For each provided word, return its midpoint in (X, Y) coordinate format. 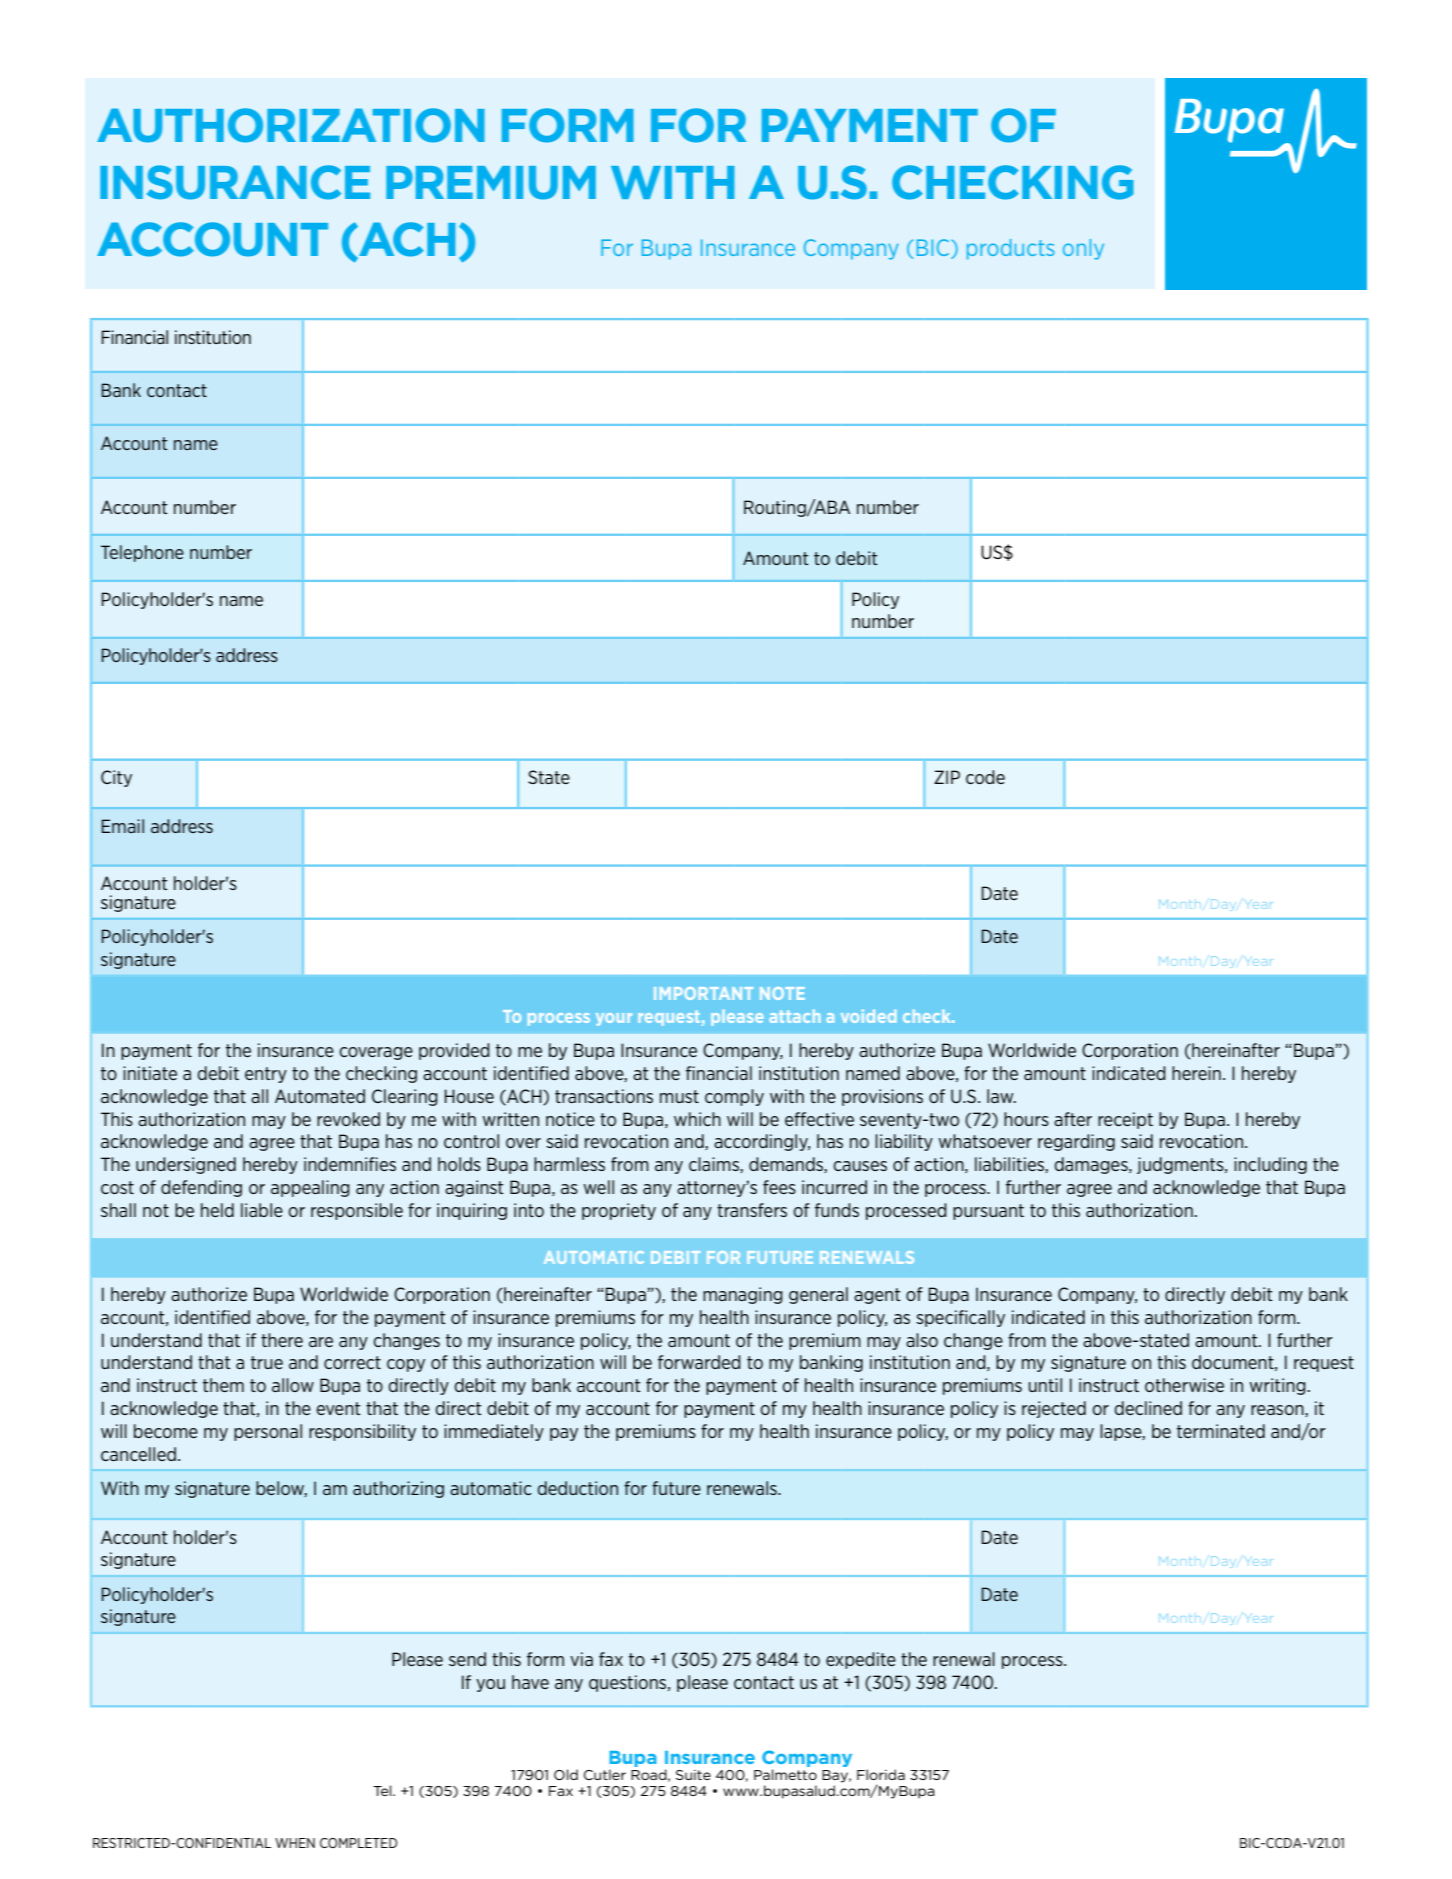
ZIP (947, 777)
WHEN (295, 1843)
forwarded (699, 1362)
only (1083, 249)
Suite (693, 1775)
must (679, 1096)
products (1010, 249)
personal (268, 1432)
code (985, 777)
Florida (881, 1774)
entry (266, 1075)
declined (1148, 1408)
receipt (1125, 1120)
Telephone (142, 553)
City (116, 778)
